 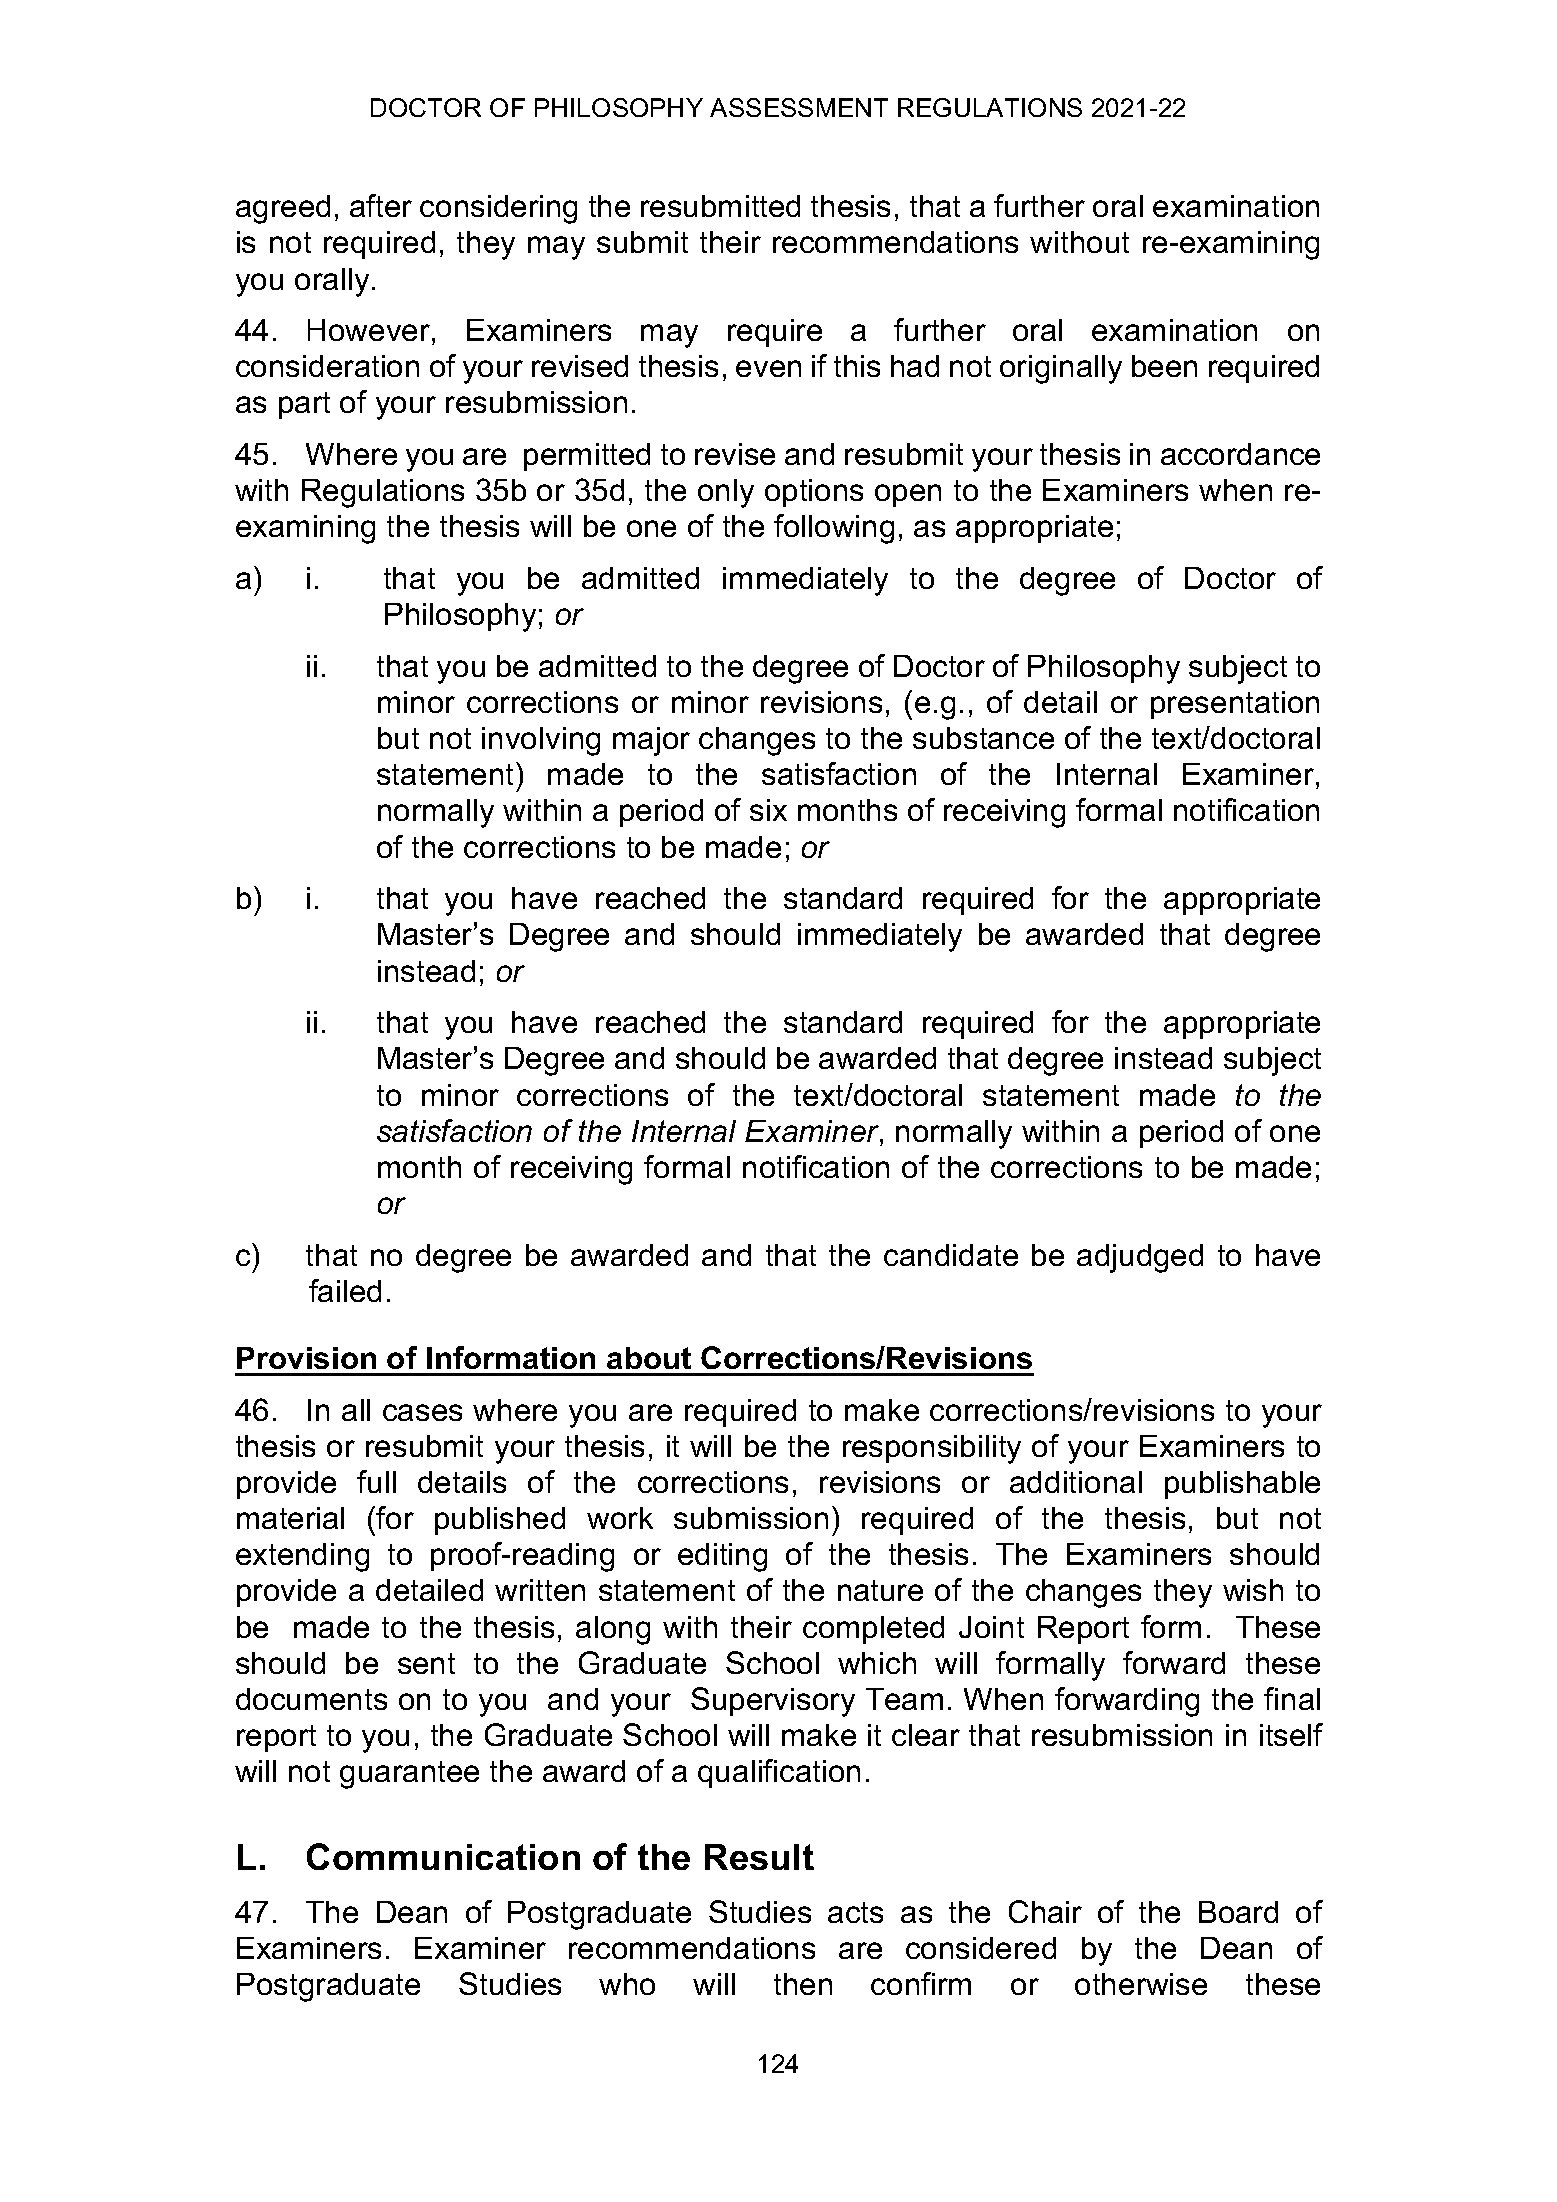 What do you see at coordinates (541, 741) in the page?
I see `involving` at bounding box center [541, 741].
